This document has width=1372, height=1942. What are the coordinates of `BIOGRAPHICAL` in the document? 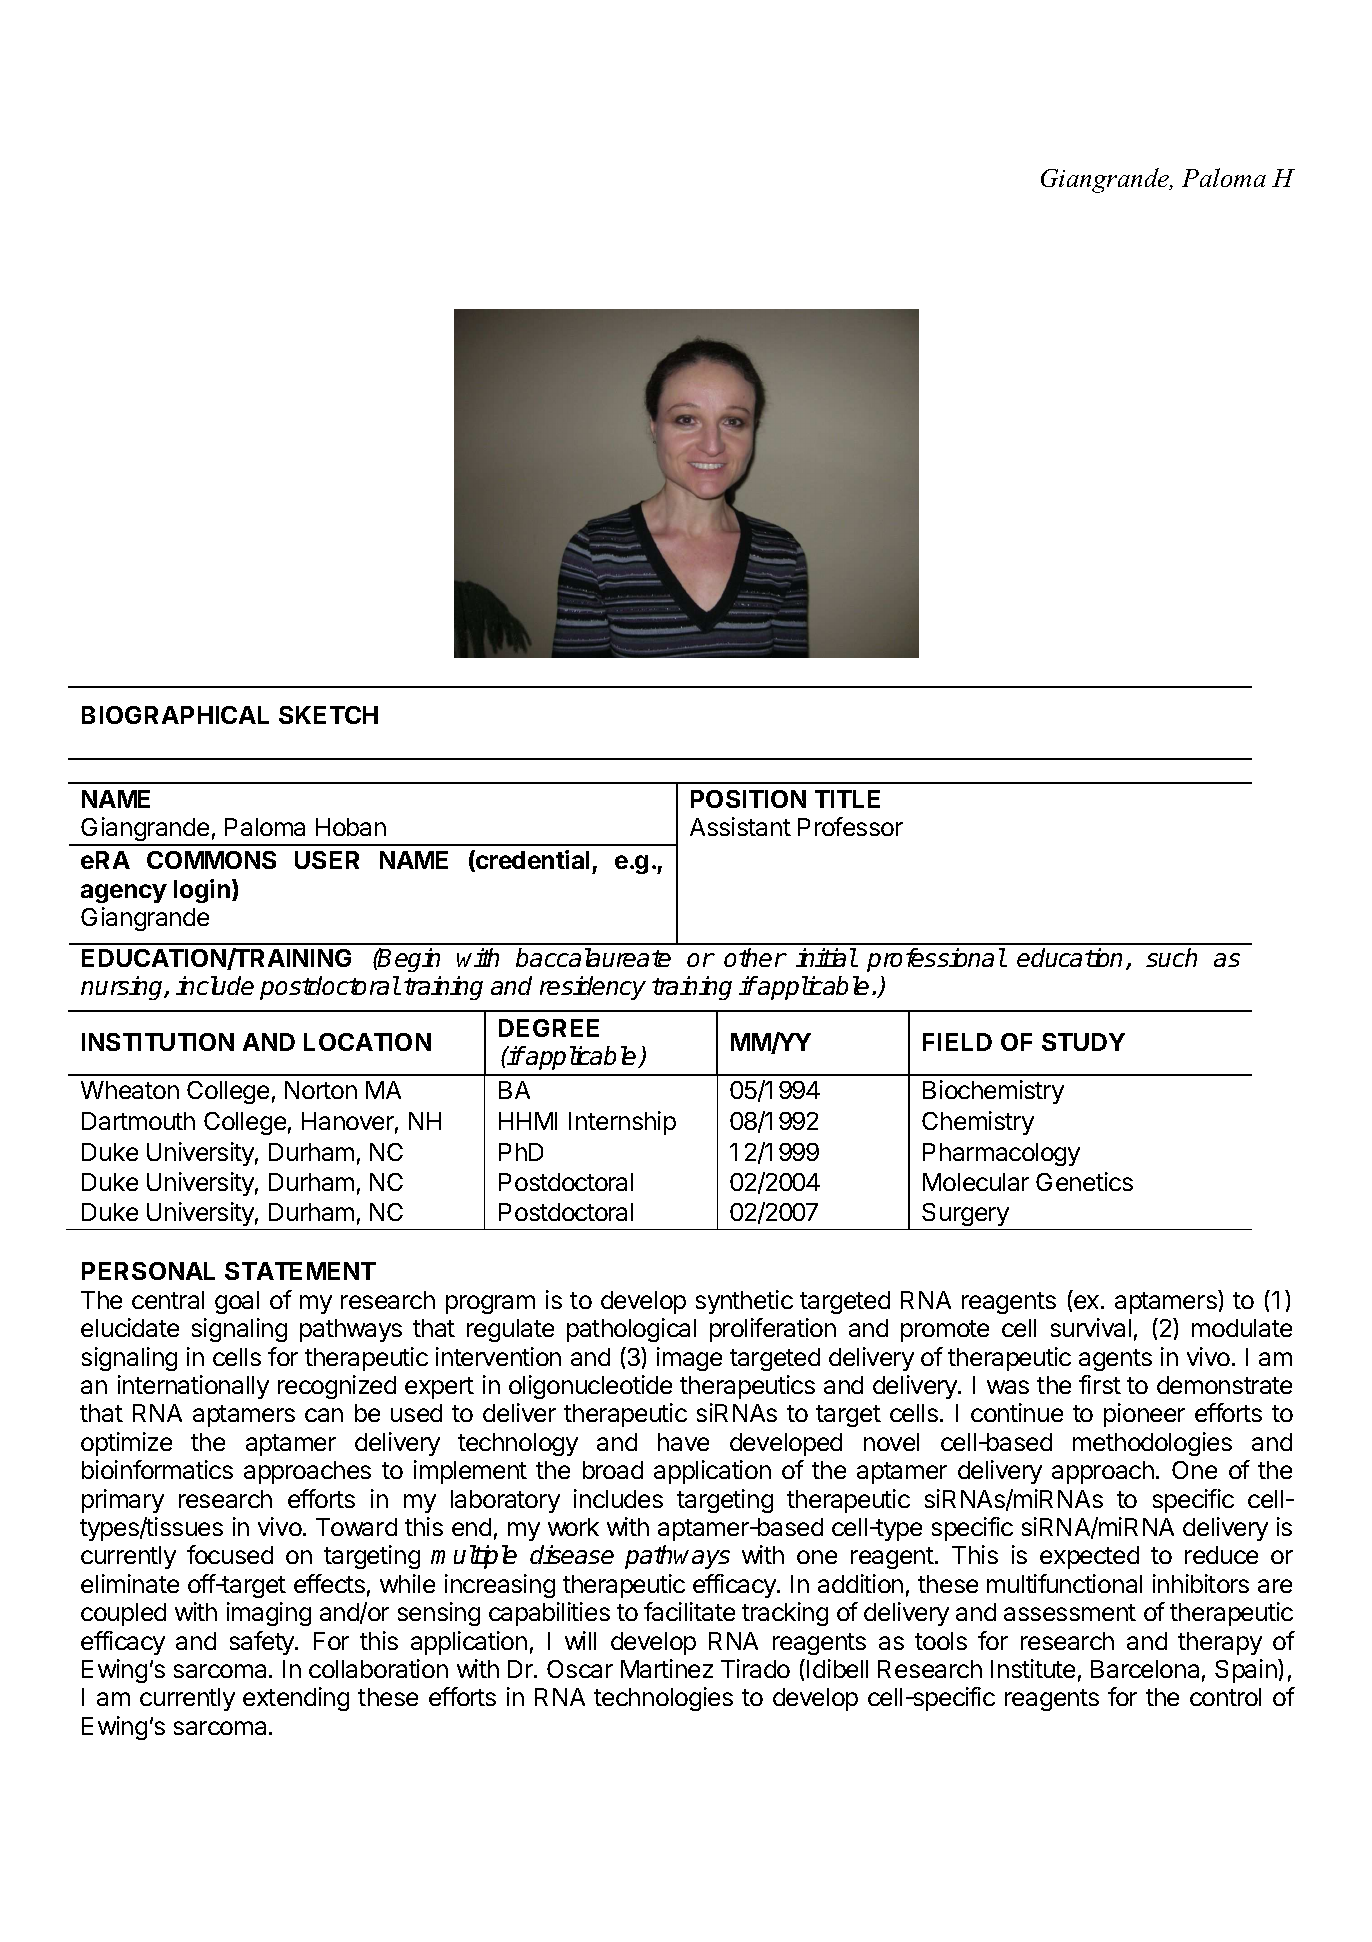 It's located at (175, 715).
